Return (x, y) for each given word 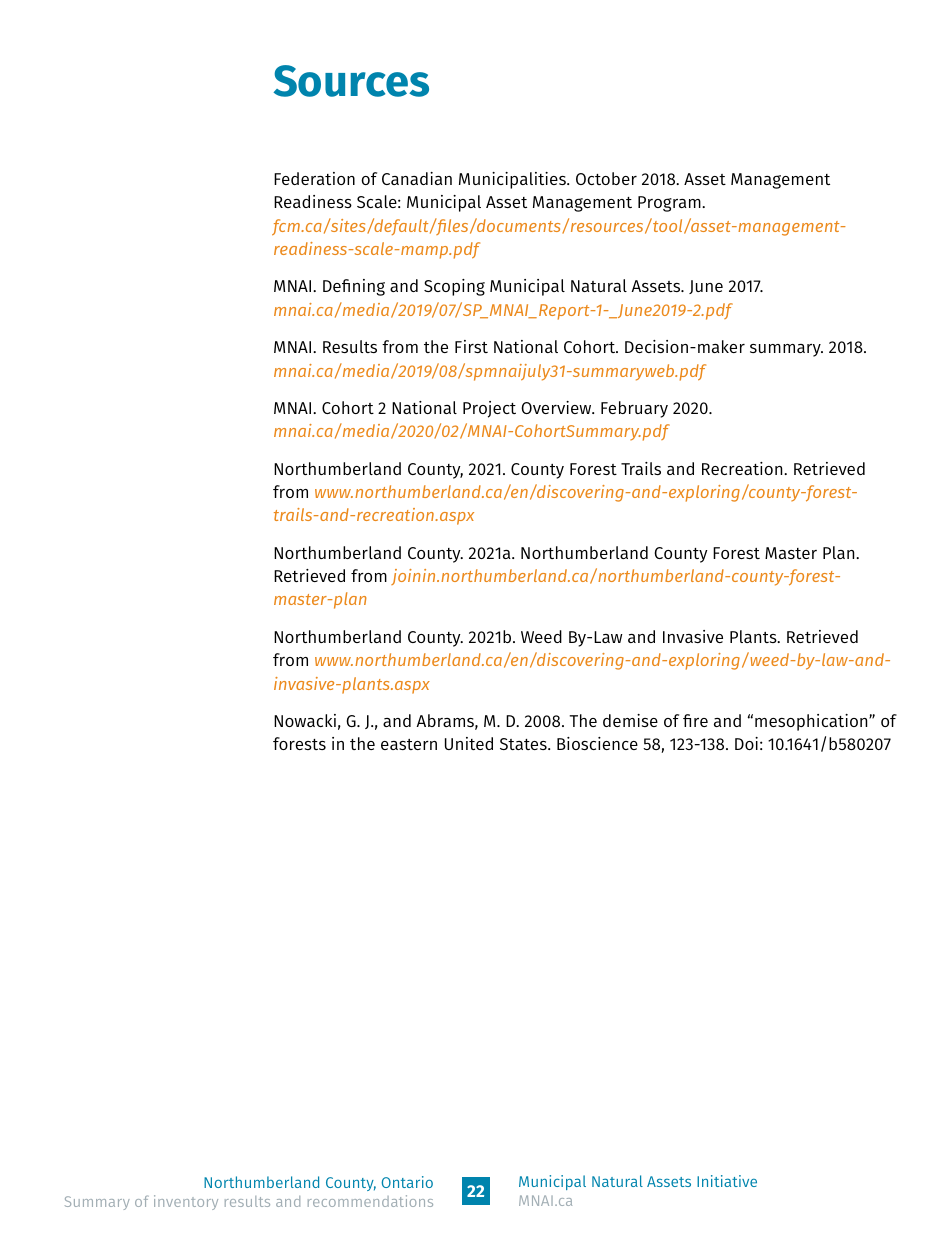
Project (489, 409)
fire (695, 720)
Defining (354, 287)
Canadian (417, 178)
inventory (186, 1202)
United (469, 743)
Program (670, 204)
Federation (314, 178)
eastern (409, 744)
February (634, 409)
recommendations (370, 1201)
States (524, 744)
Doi (746, 743)
